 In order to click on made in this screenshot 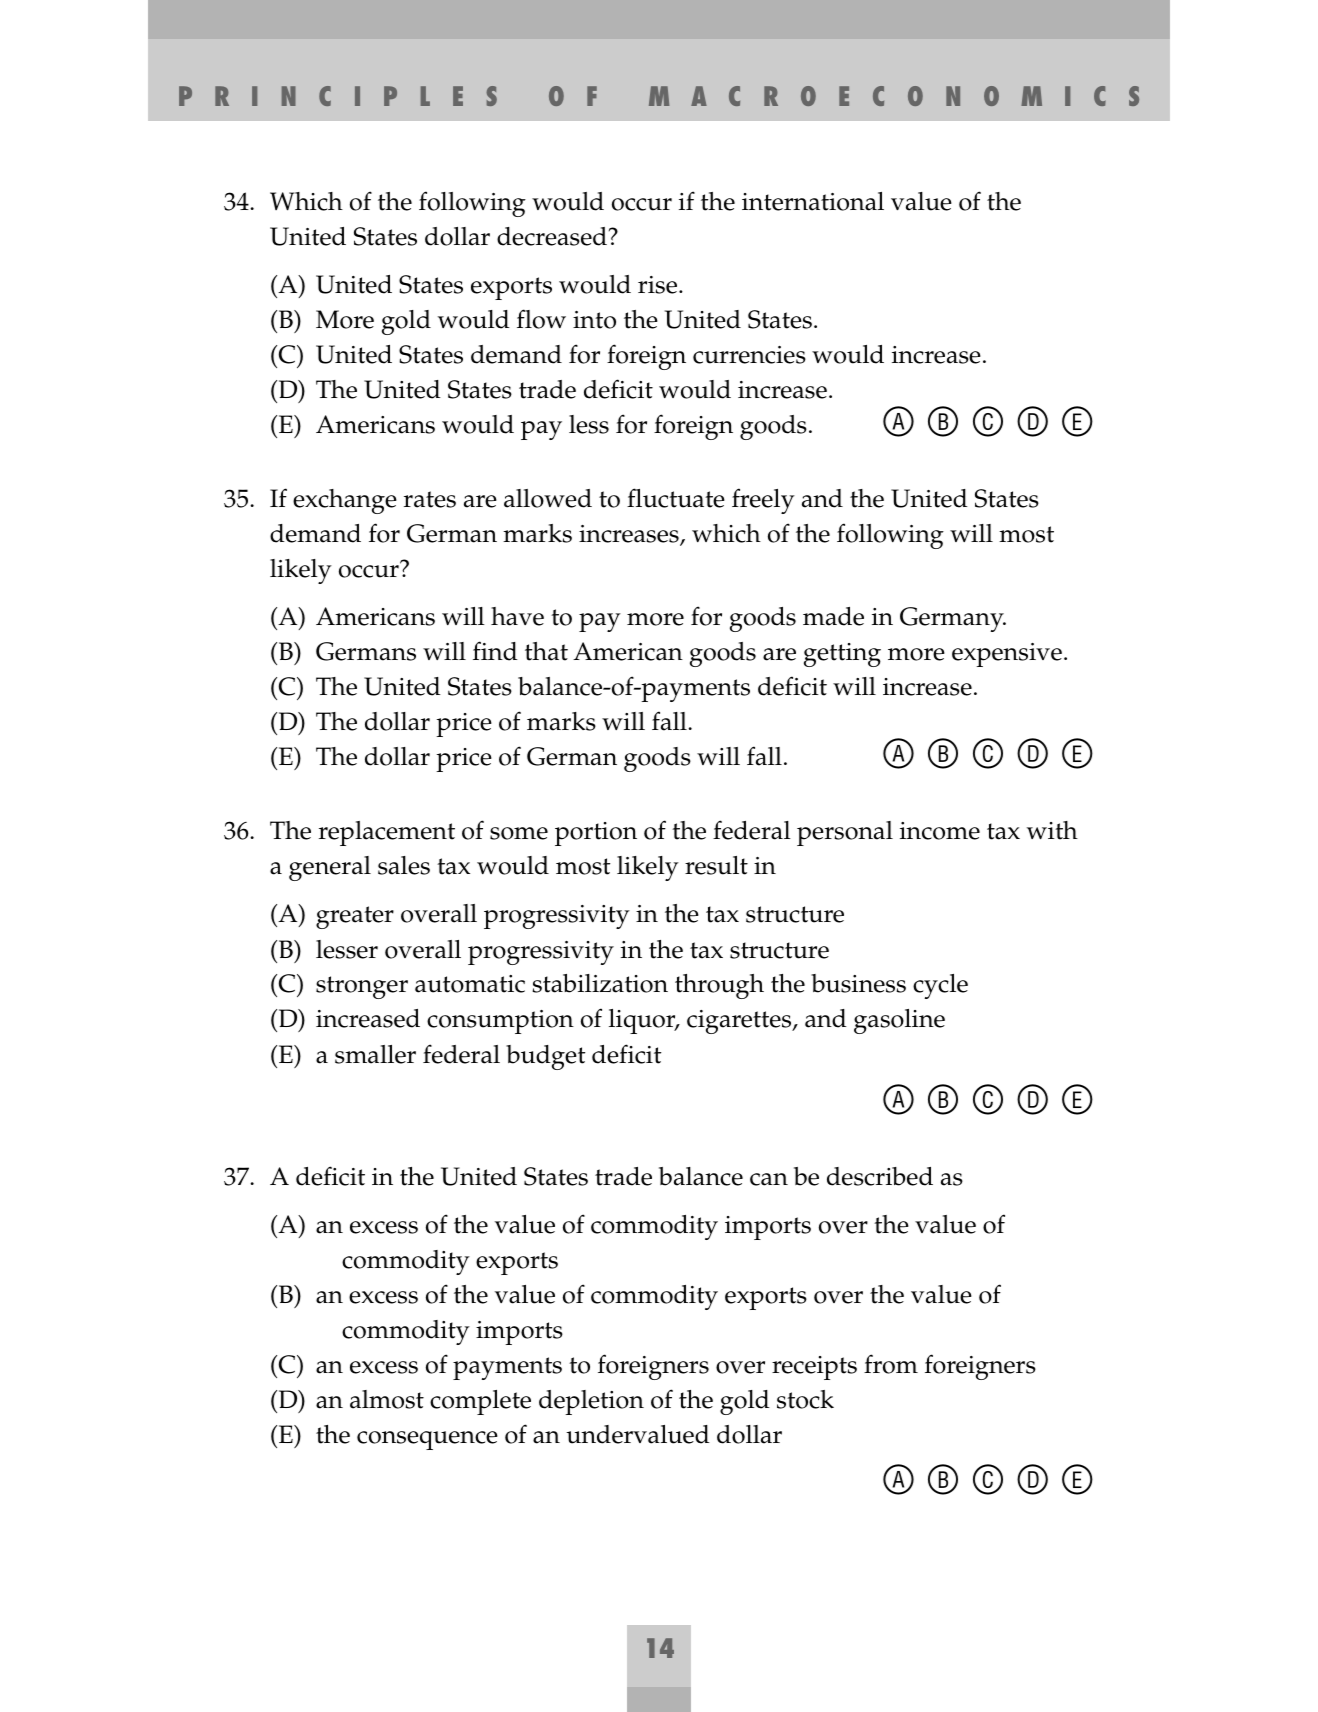, I will do `click(833, 616)`.
